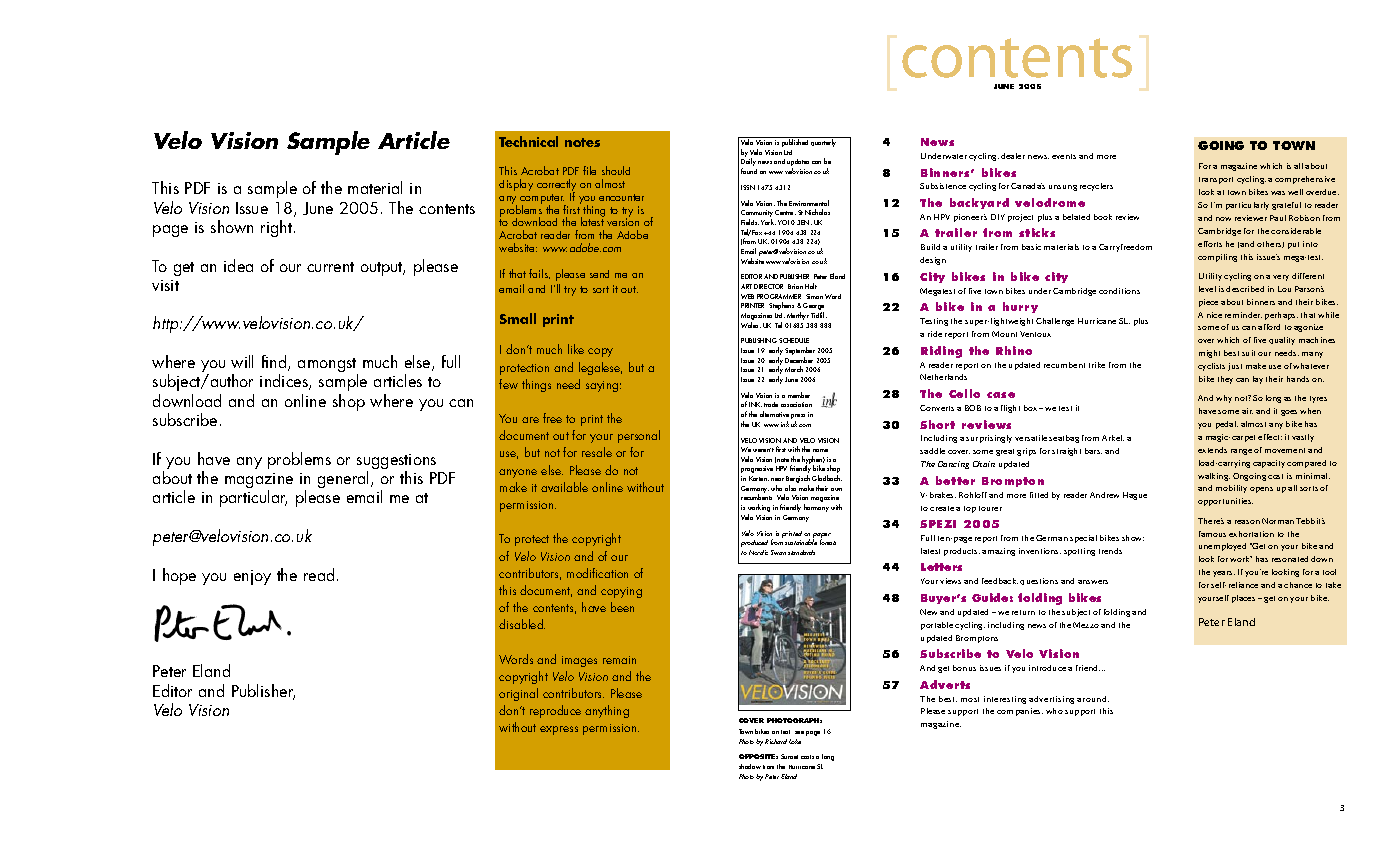 Image resolution: width=1400 pixels, height=852 pixels. What do you see at coordinates (330, 267) in the page?
I see `current` at bounding box center [330, 267].
